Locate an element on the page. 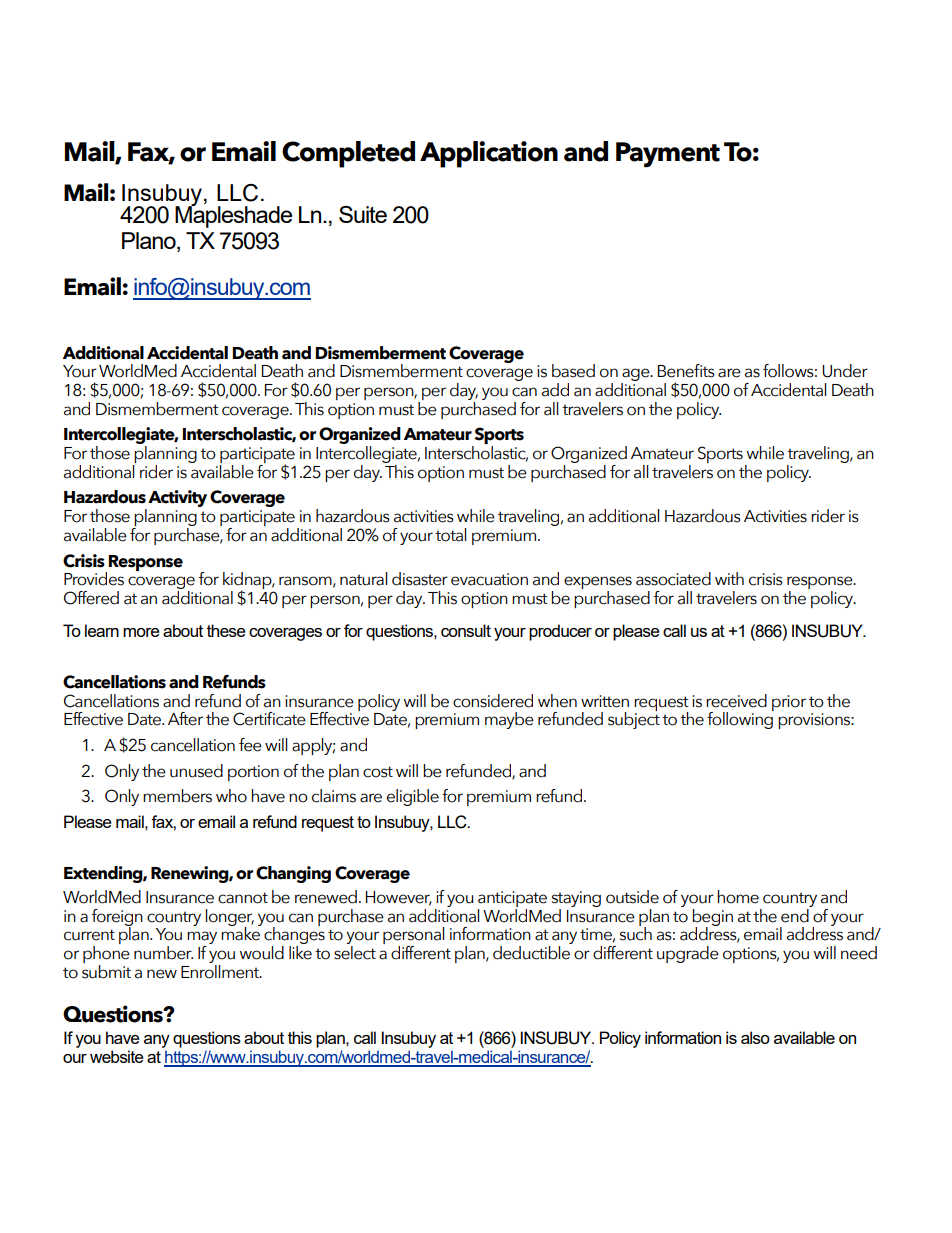  Payment is located at coordinates (668, 155).
